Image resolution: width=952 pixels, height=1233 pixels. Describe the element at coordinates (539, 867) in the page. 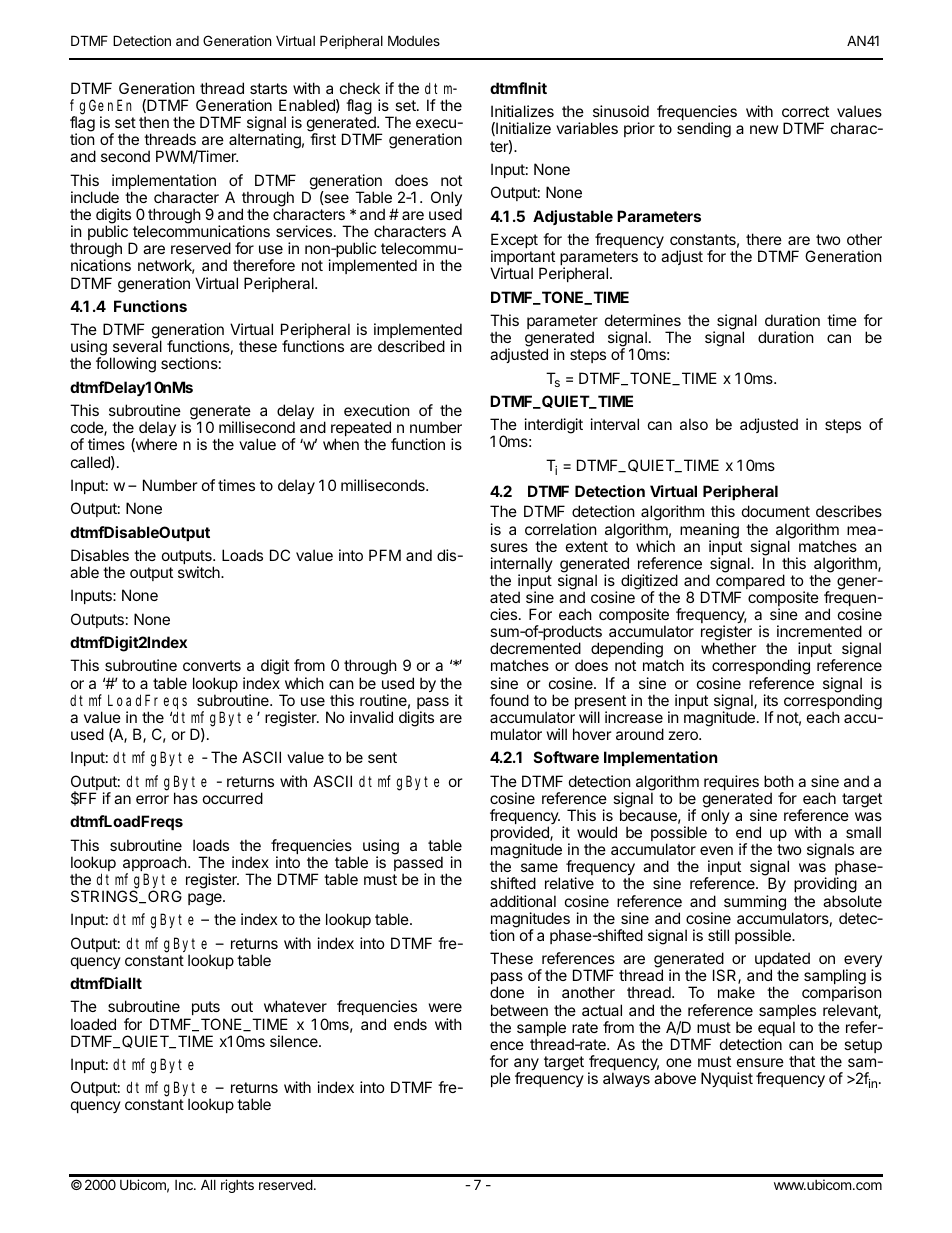

I see `same` at that location.
